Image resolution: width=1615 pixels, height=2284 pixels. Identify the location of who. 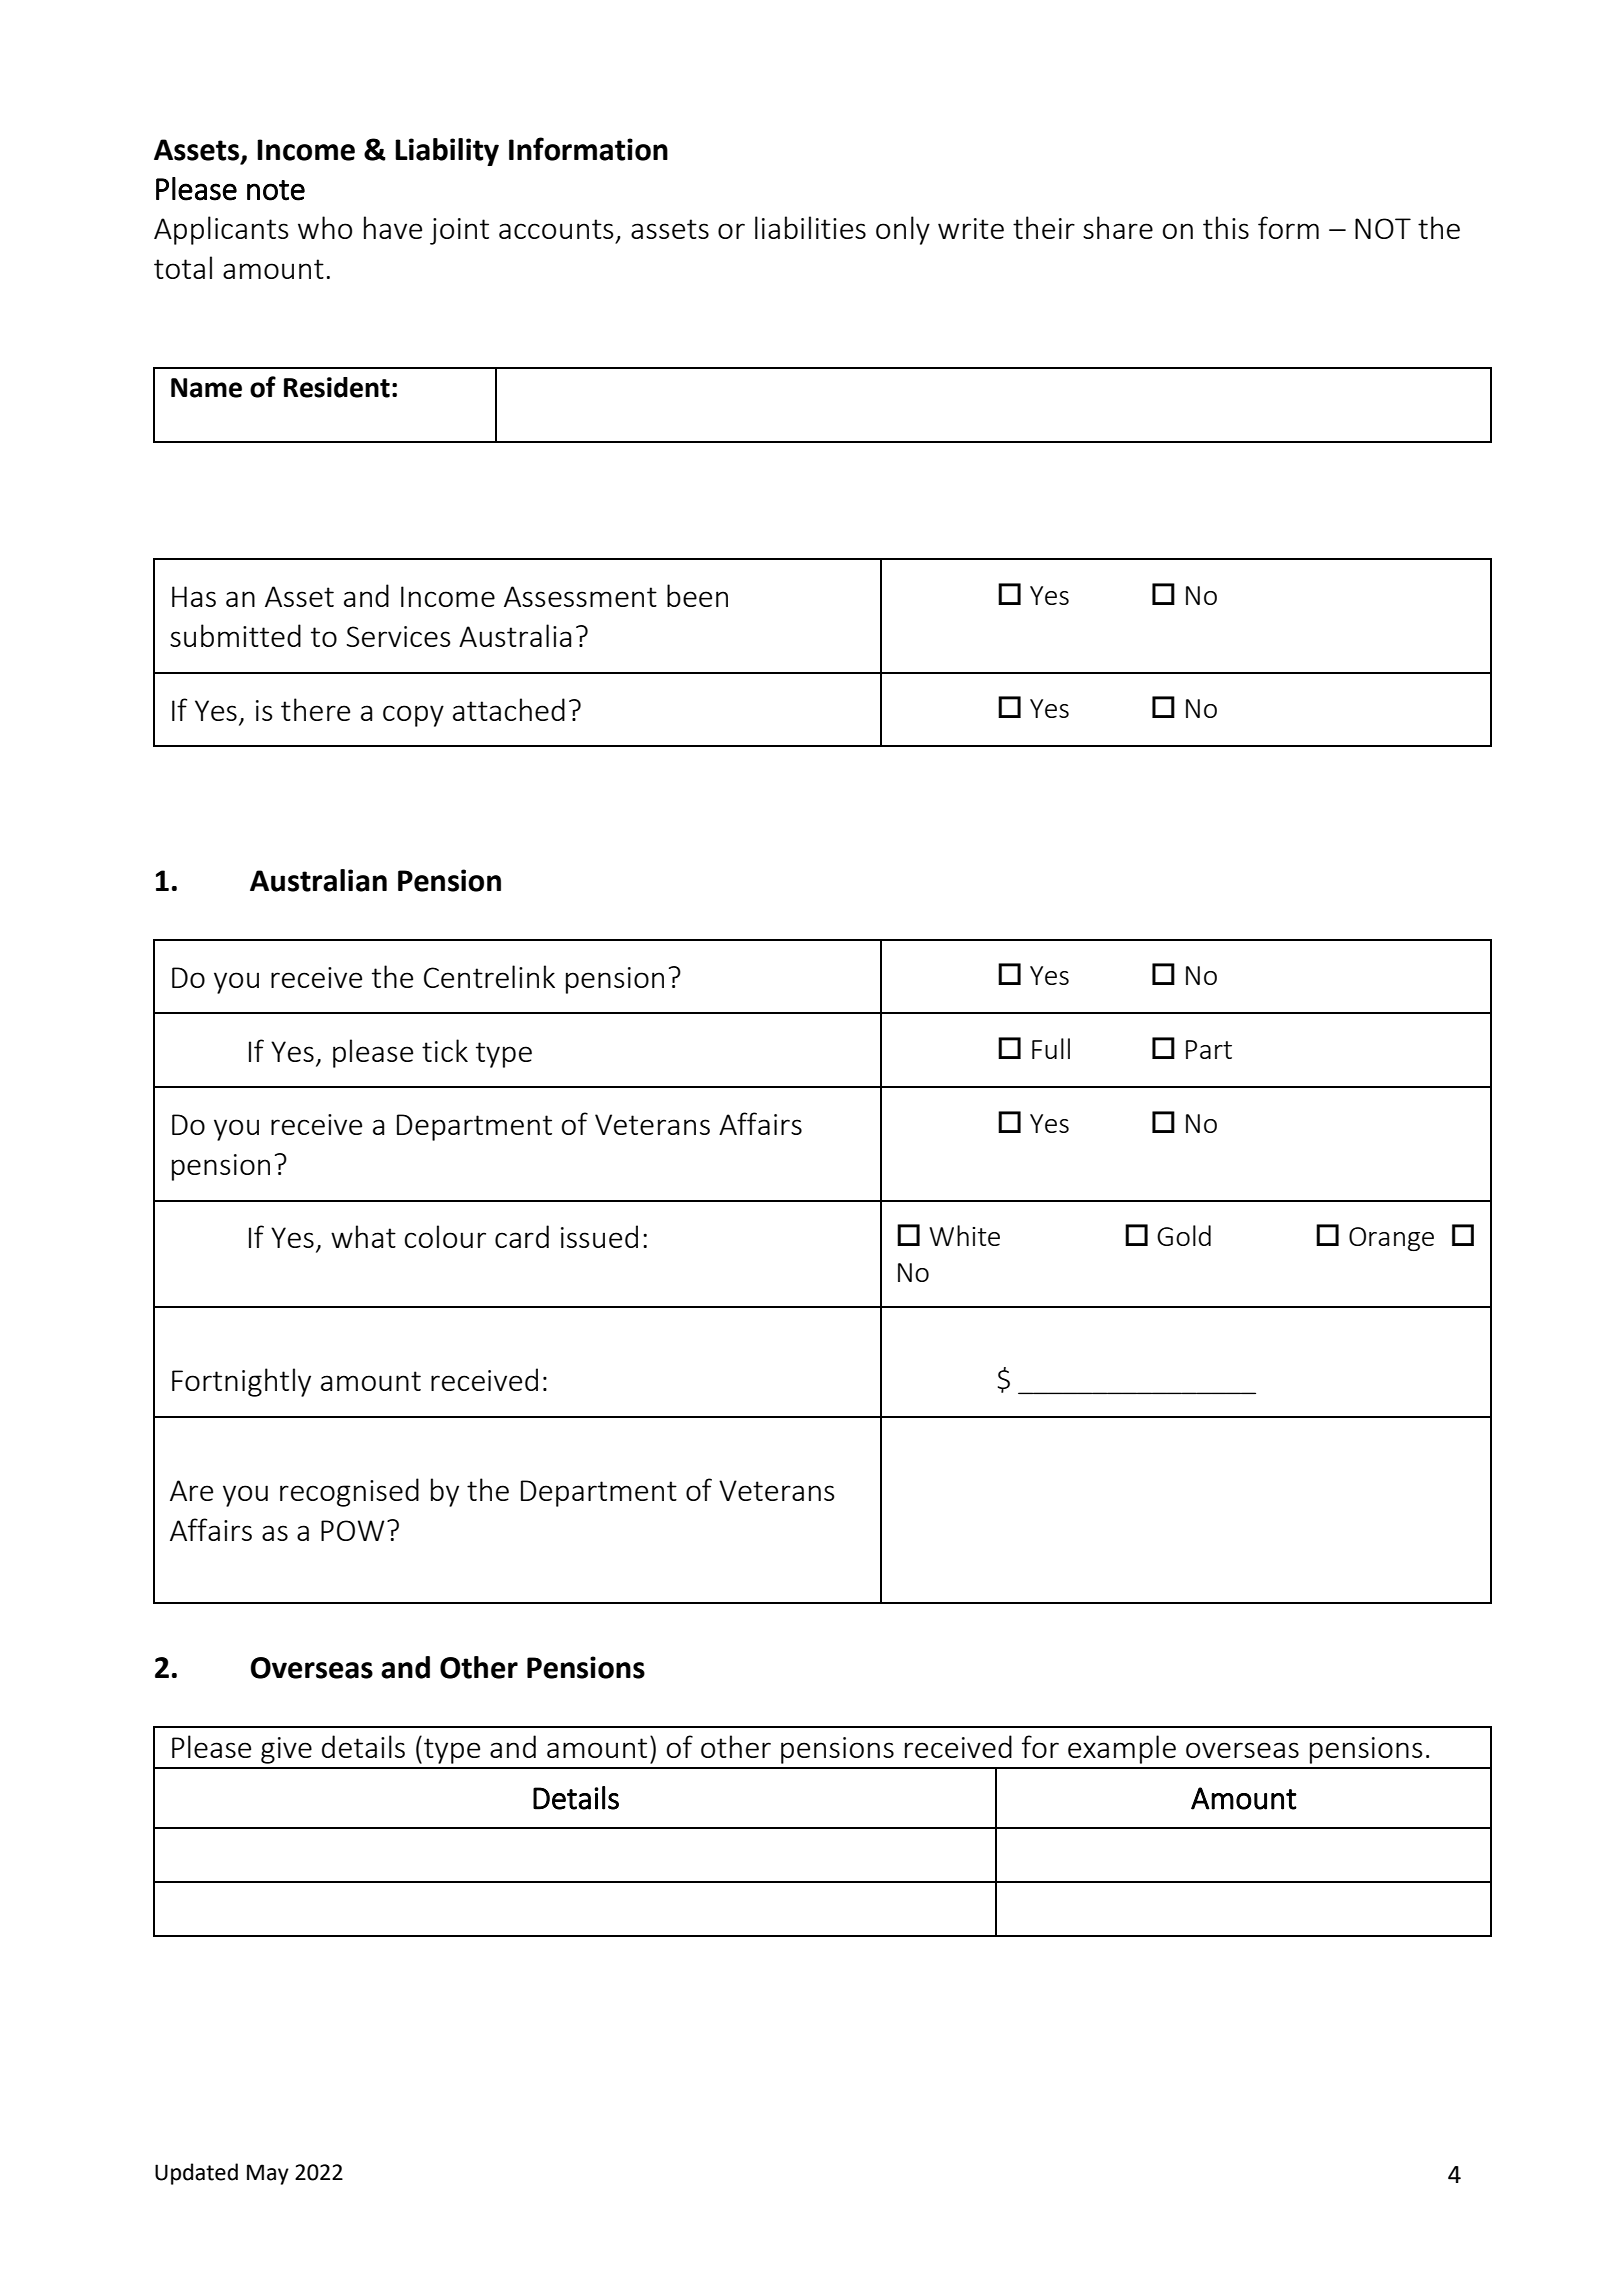
(325, 227).
